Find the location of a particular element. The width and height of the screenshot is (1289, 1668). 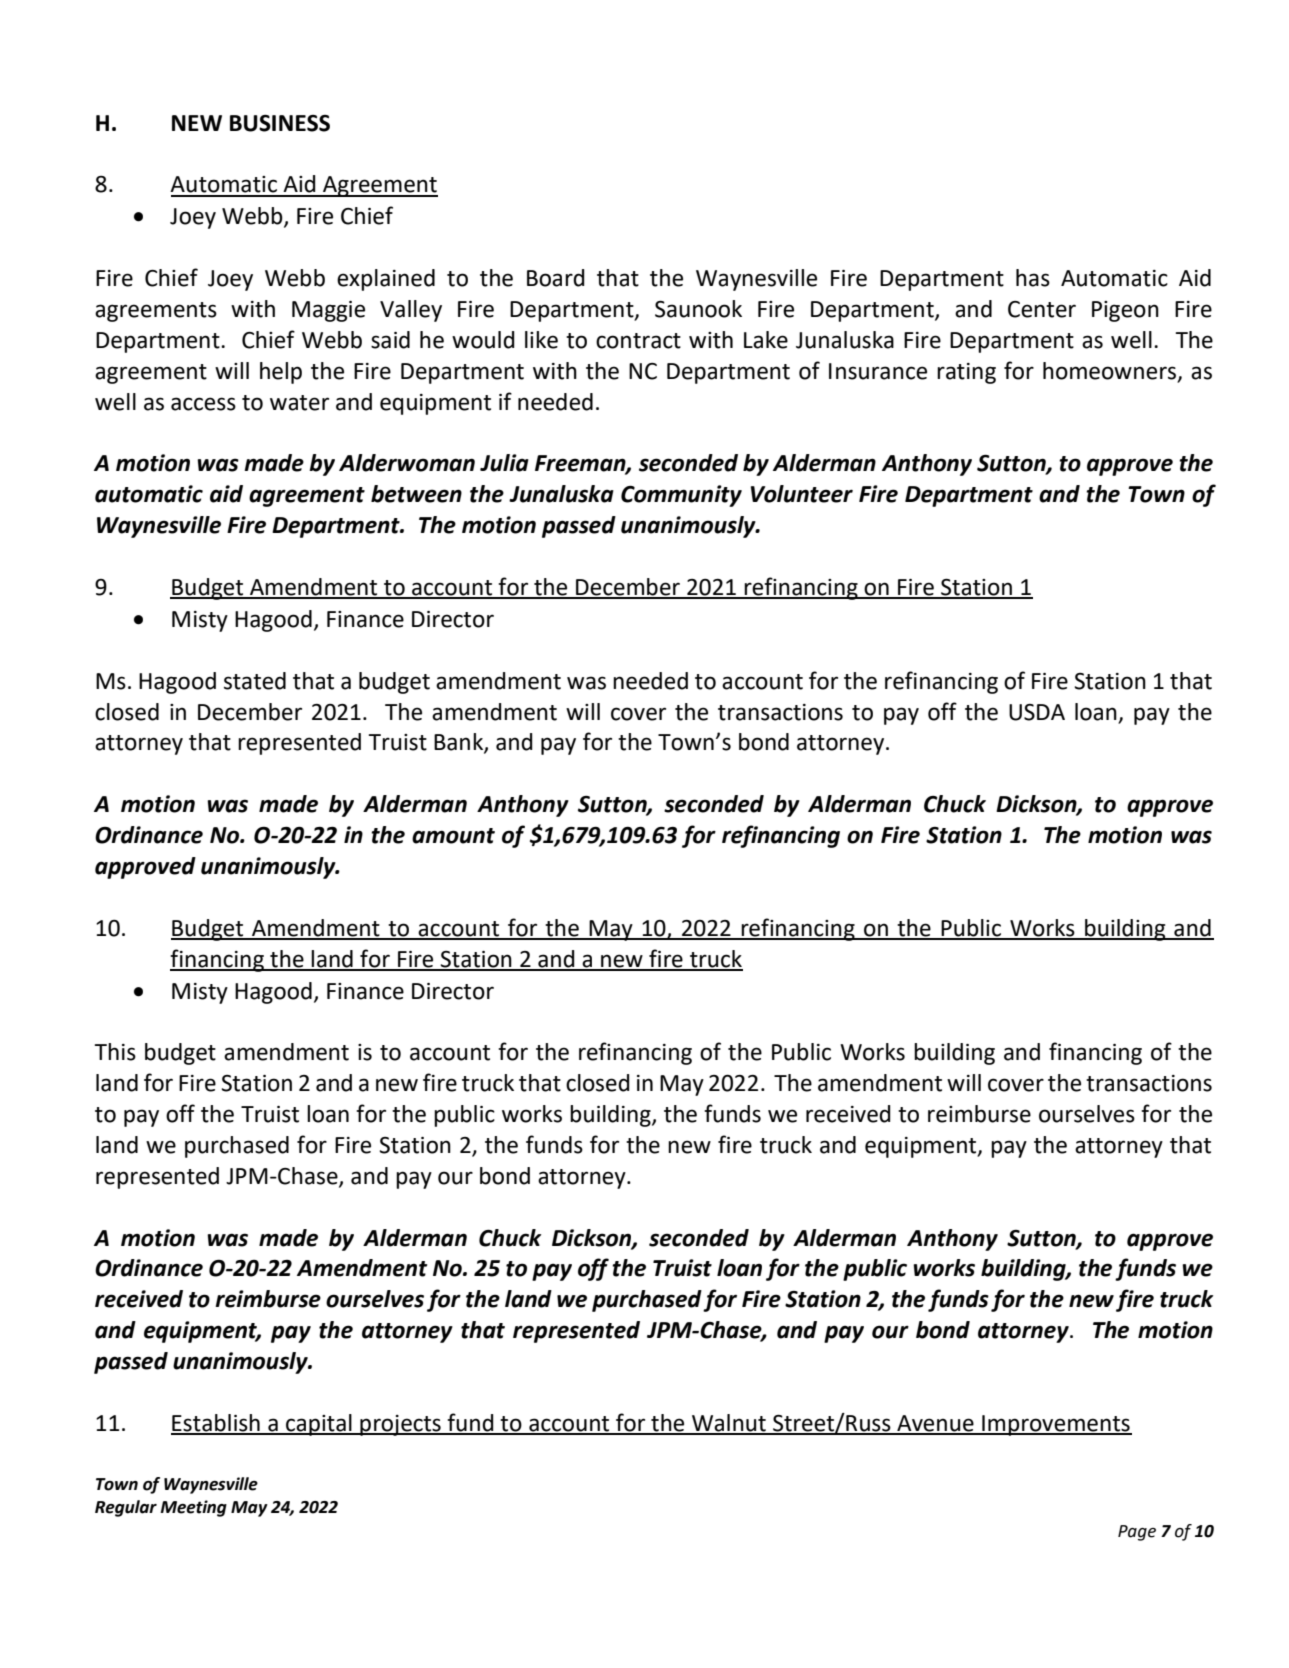

Center is located at coordinates (1042, 309).
